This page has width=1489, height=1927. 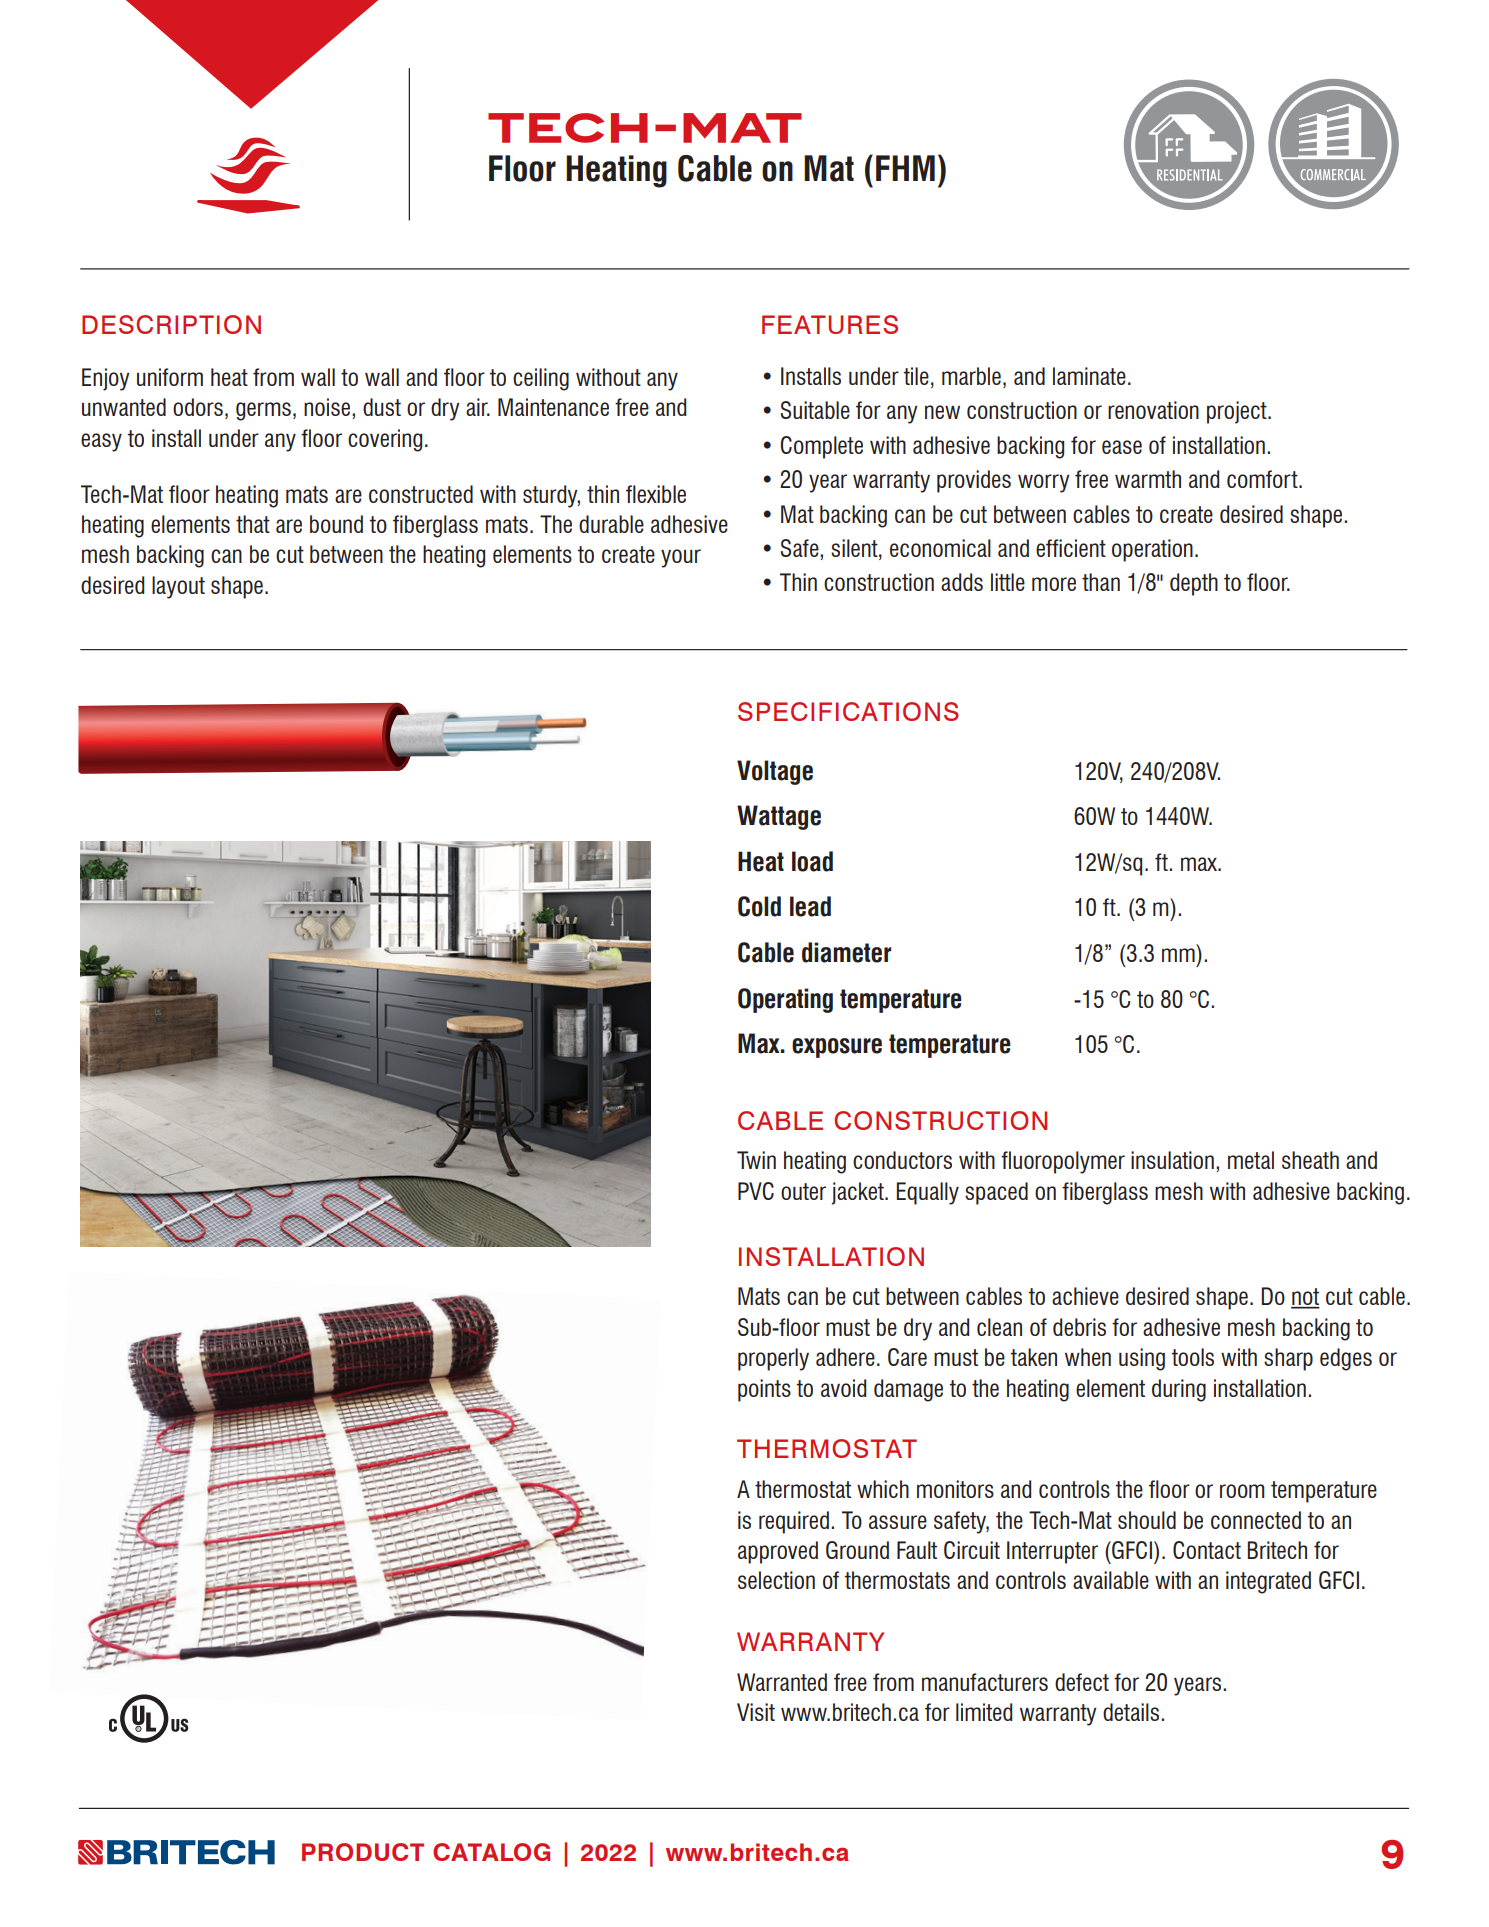 I want to click on PRODUCT, so click(x=363, y=1852).
